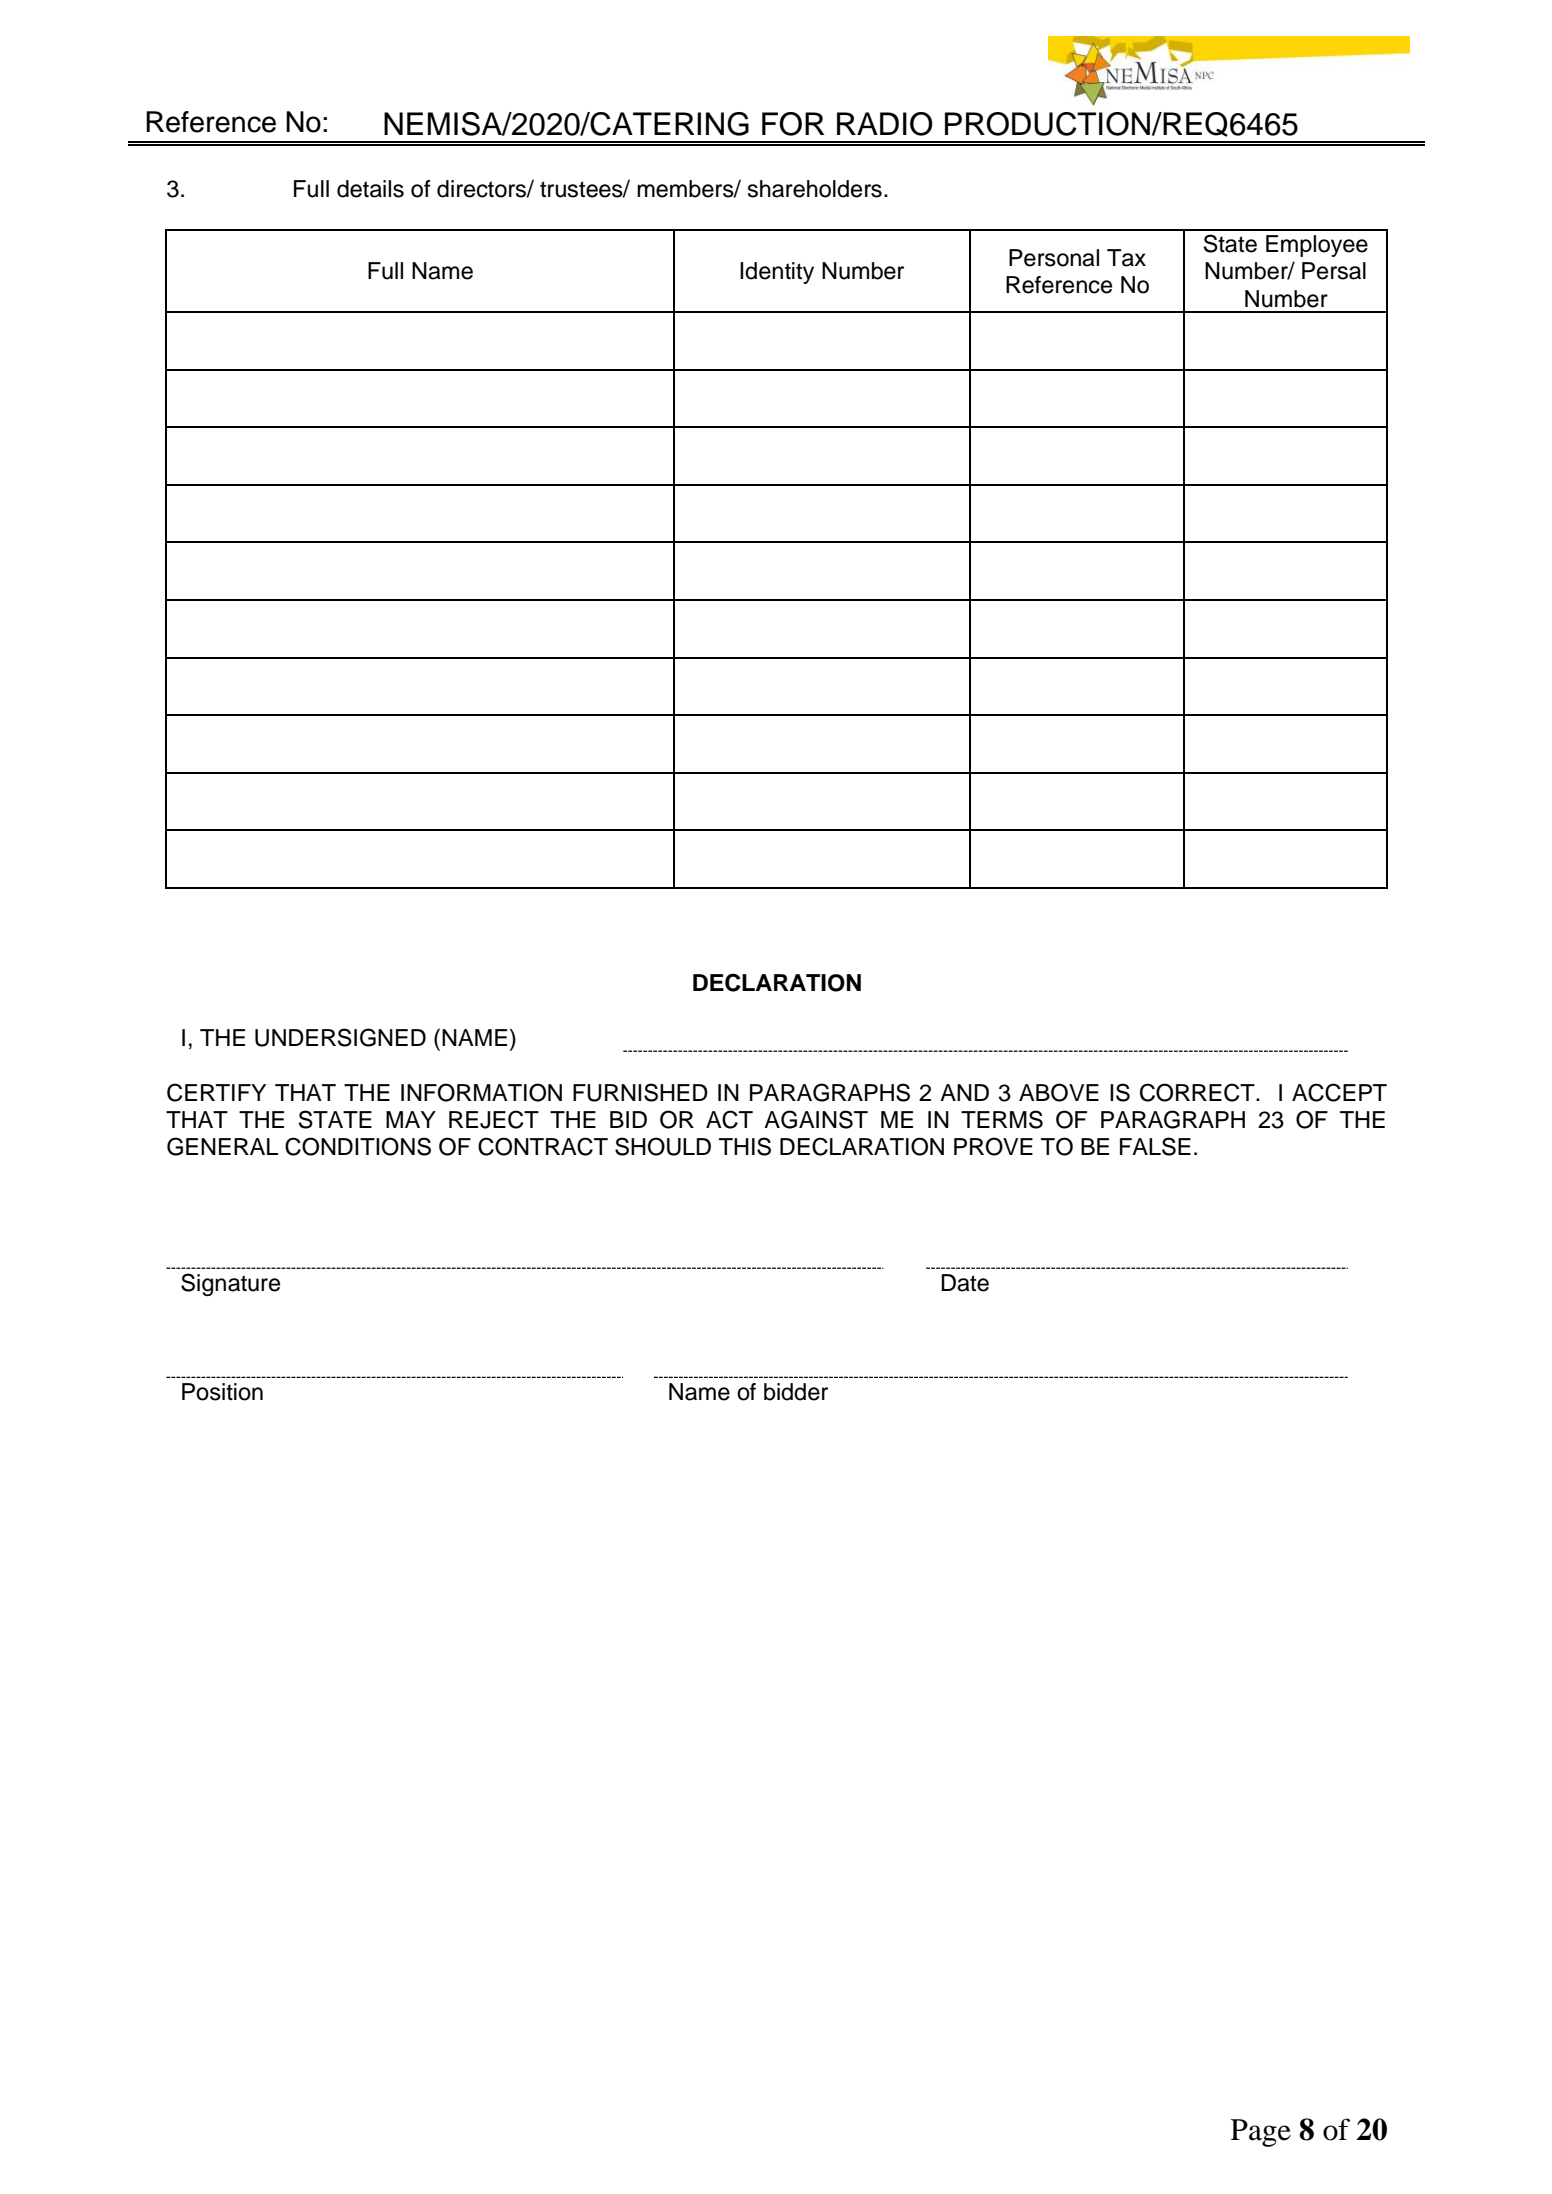 The height and width of the screenshot is (2194, 1552). Describe the element at coordinates (796, 1392) in the screenshot. I see `bidder` at that location.
